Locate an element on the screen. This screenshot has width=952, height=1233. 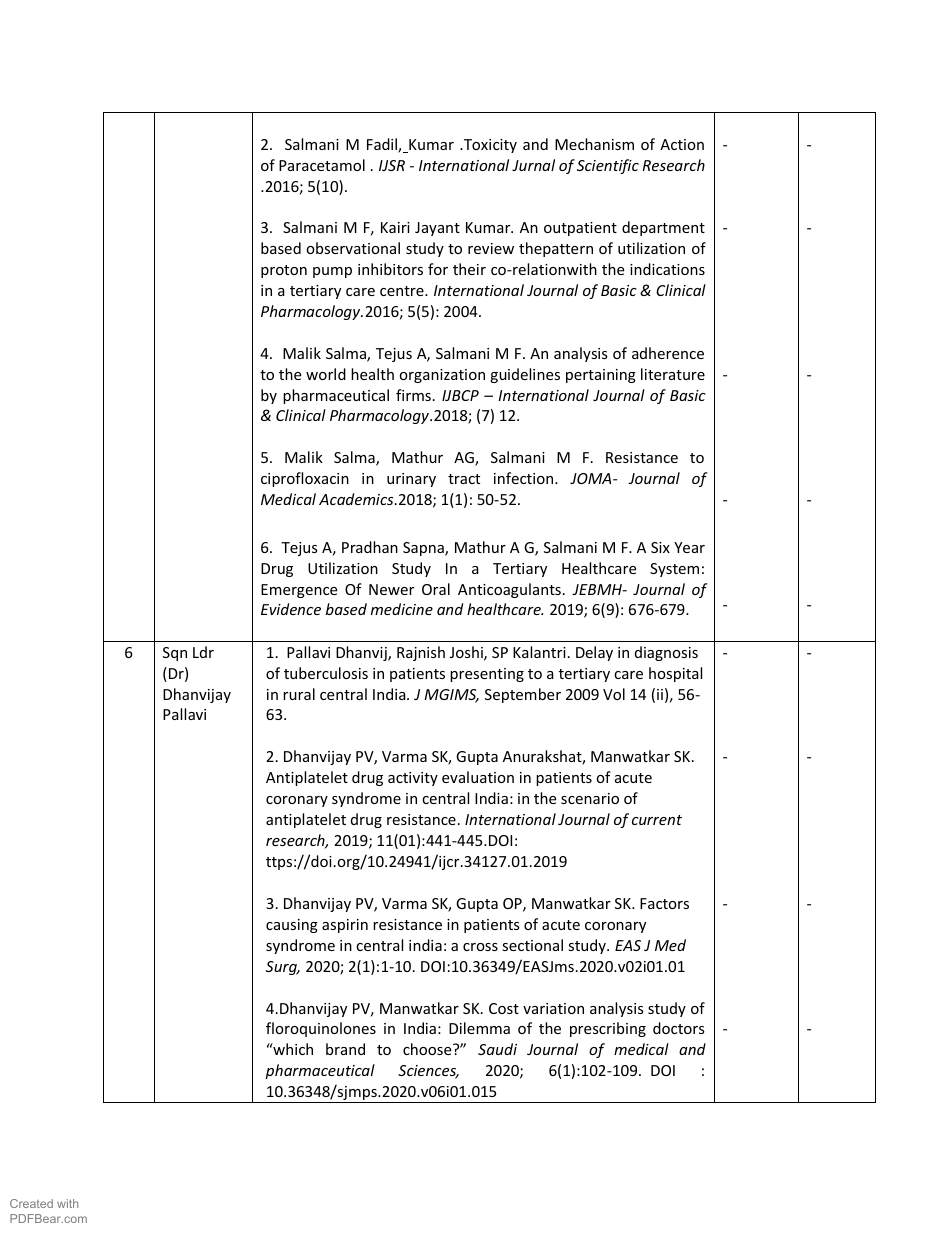
Vol is located at coordinates (614, 694).
